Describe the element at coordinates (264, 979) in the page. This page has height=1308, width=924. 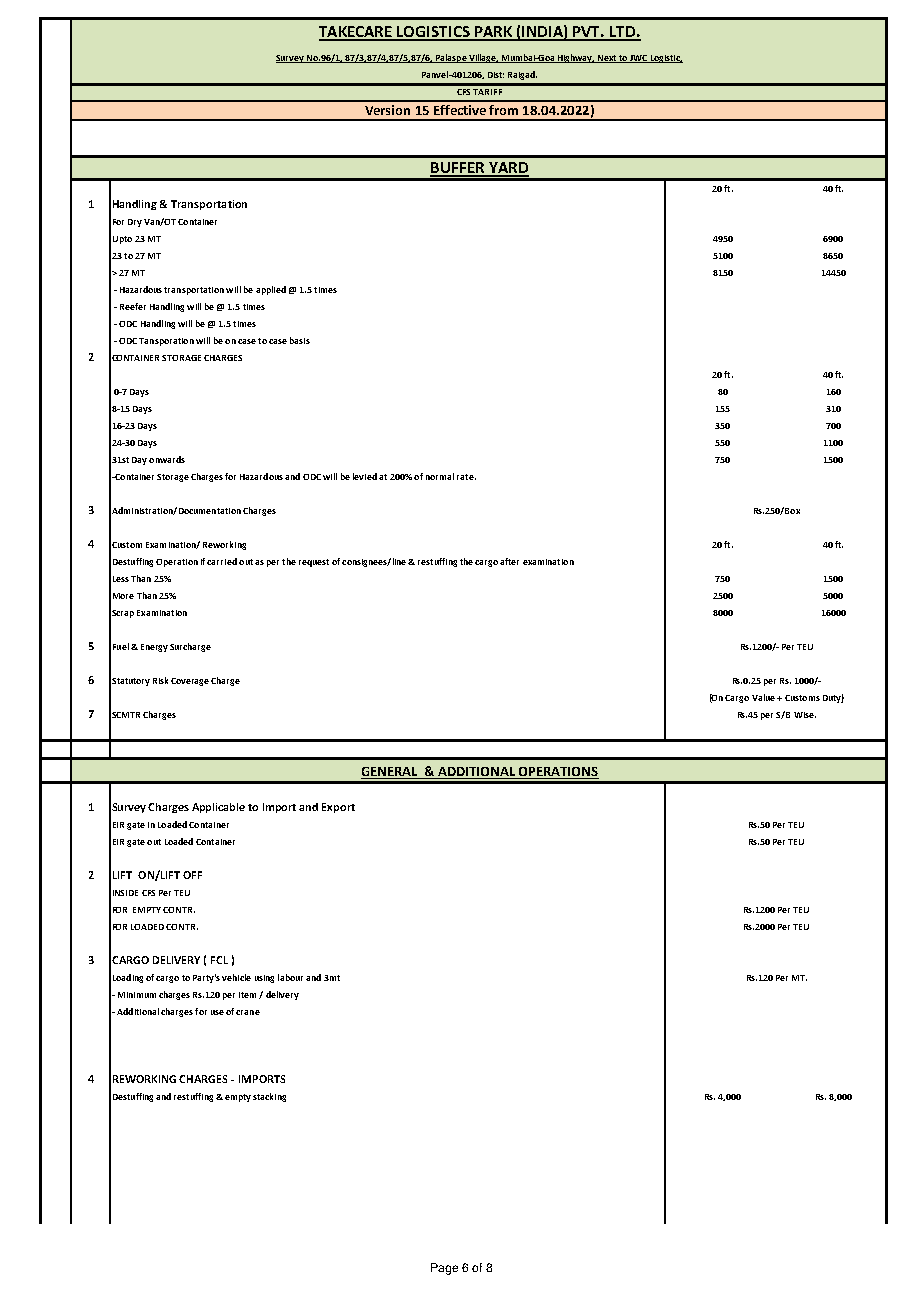
I see `using` at that location.
